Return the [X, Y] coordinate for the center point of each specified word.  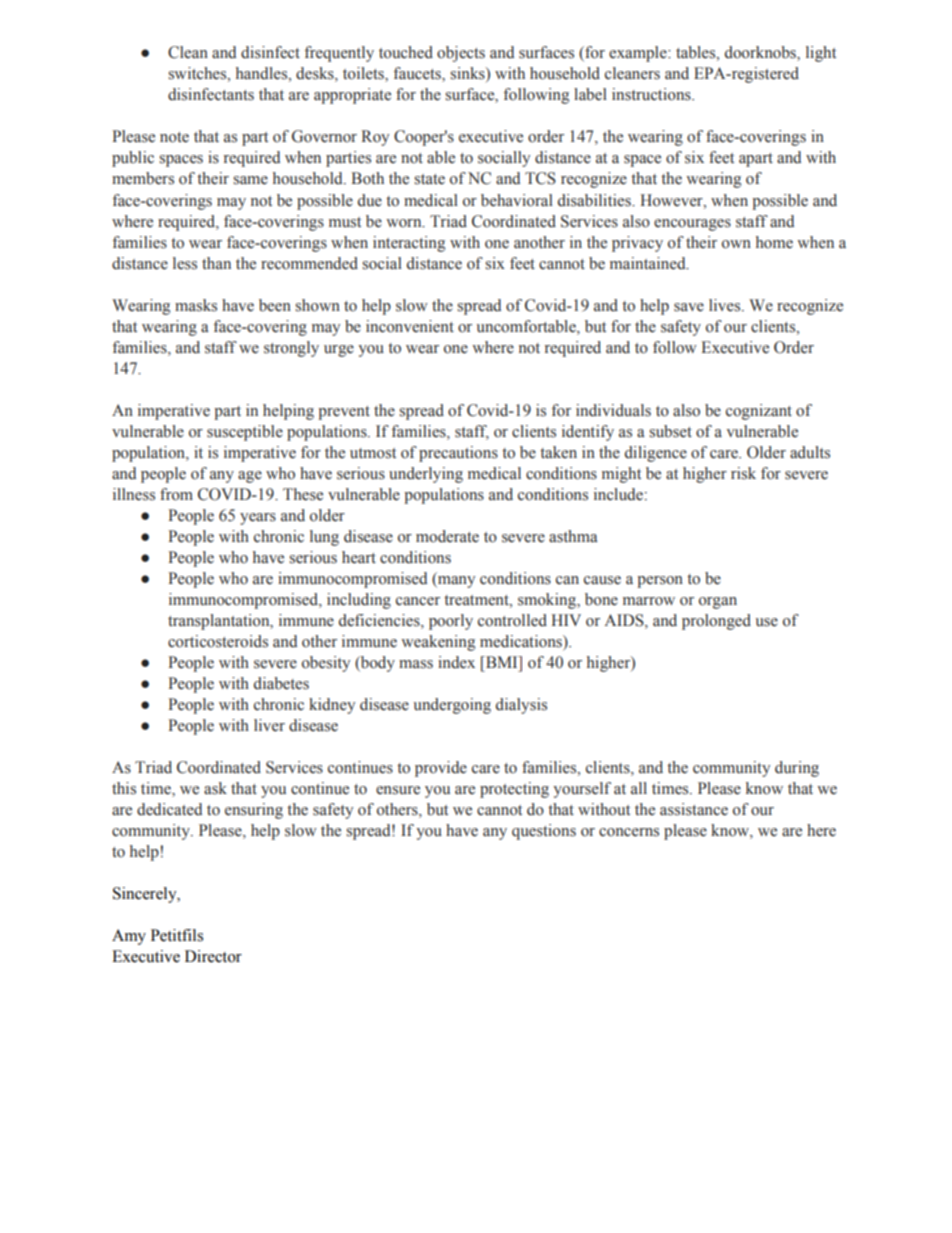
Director [213, 956]
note [174, 137]
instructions [652, 94]
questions [544, 832]
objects [461, 54]
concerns [629, 832]
